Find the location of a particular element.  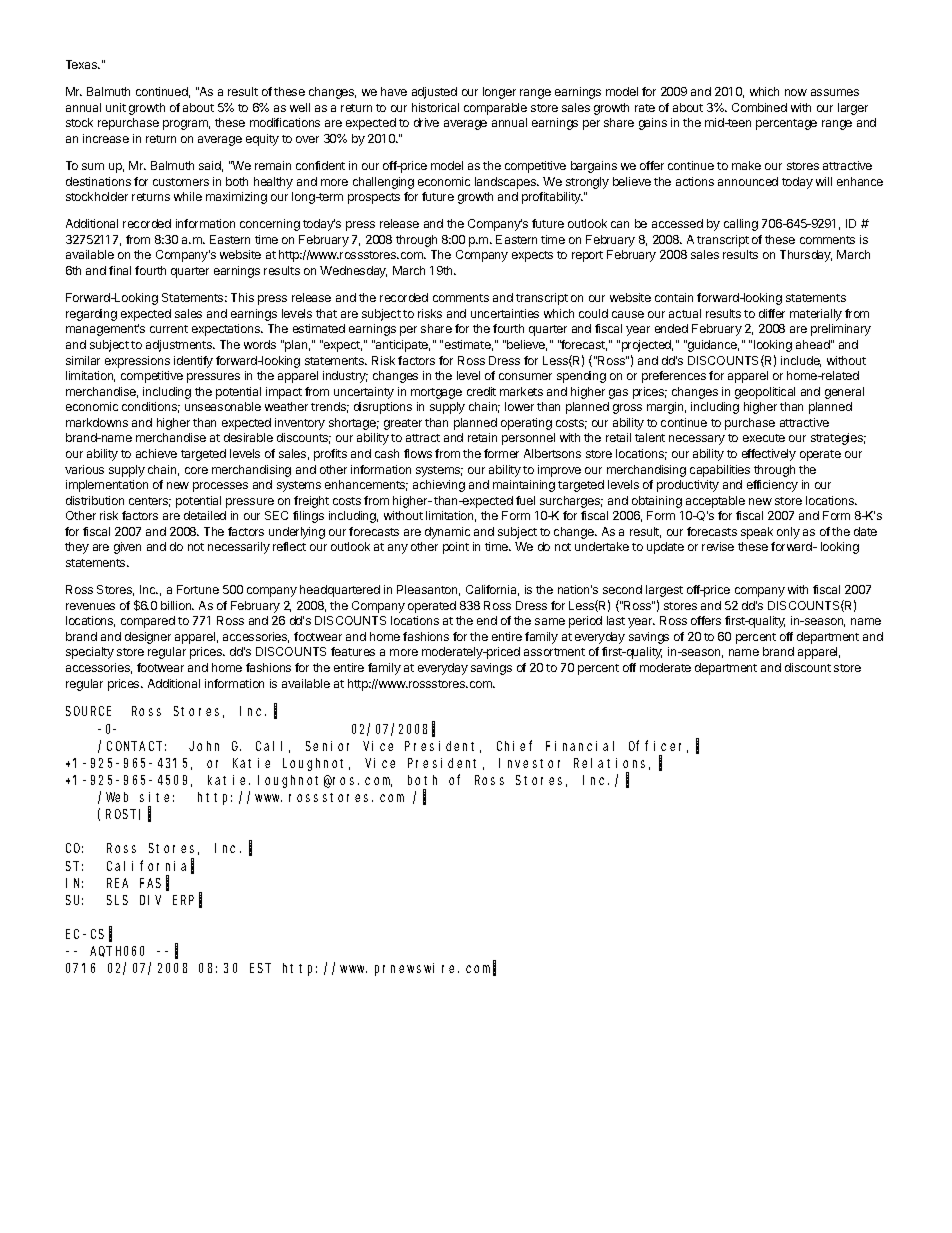

assortment is located at coordinates (554, 652).
